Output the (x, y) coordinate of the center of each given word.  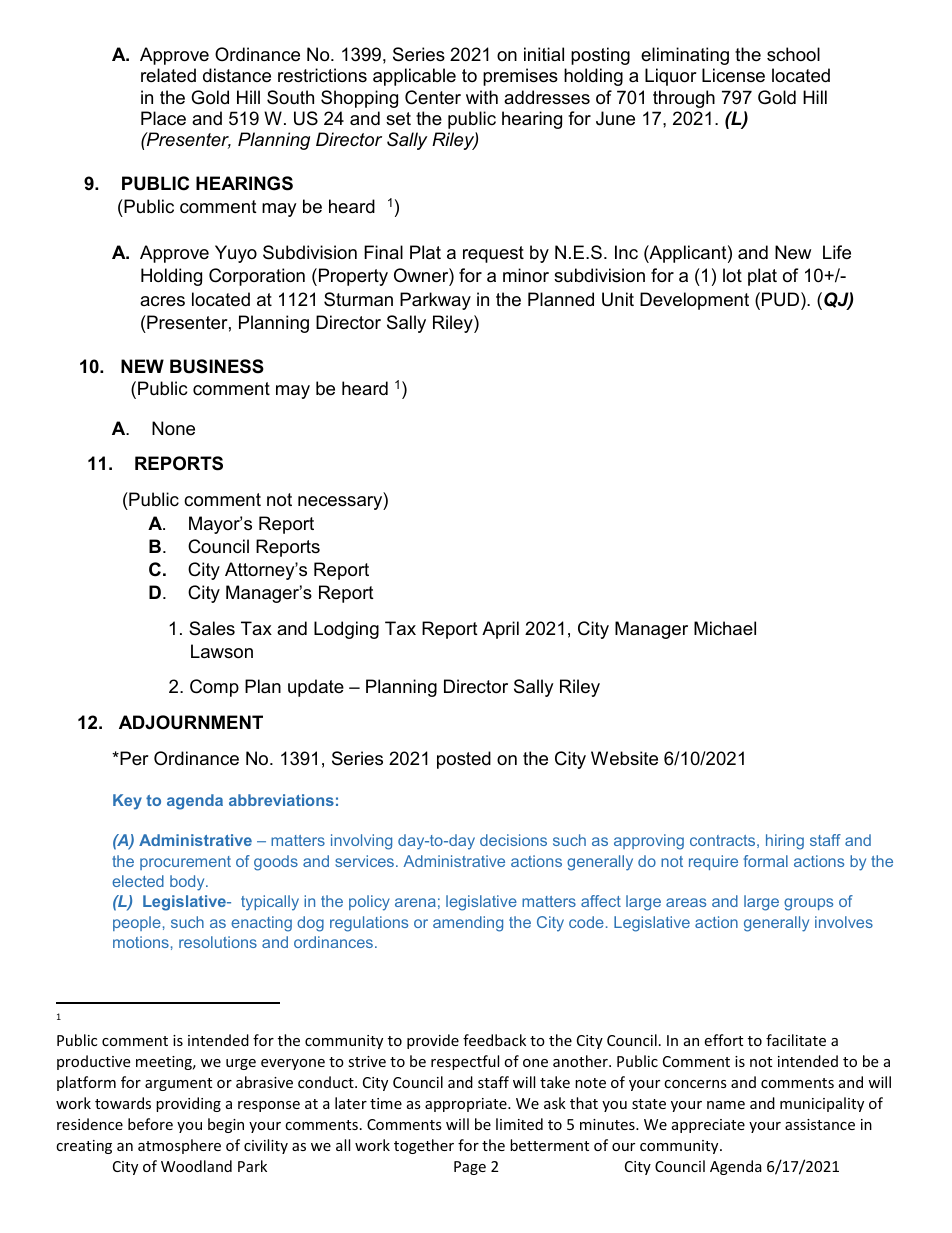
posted (464, 760)
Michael (725, 628)
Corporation (257, 277)
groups (808, 904)
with (482, 97)
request (493, 254)
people (137, 923)
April (500, 630)
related (168, 75)
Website (624, 758)
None (173, 428)
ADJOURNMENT (191, 722)
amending (468, 924)
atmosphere (179, 1146)
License (733, 75)
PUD (782, 299)
